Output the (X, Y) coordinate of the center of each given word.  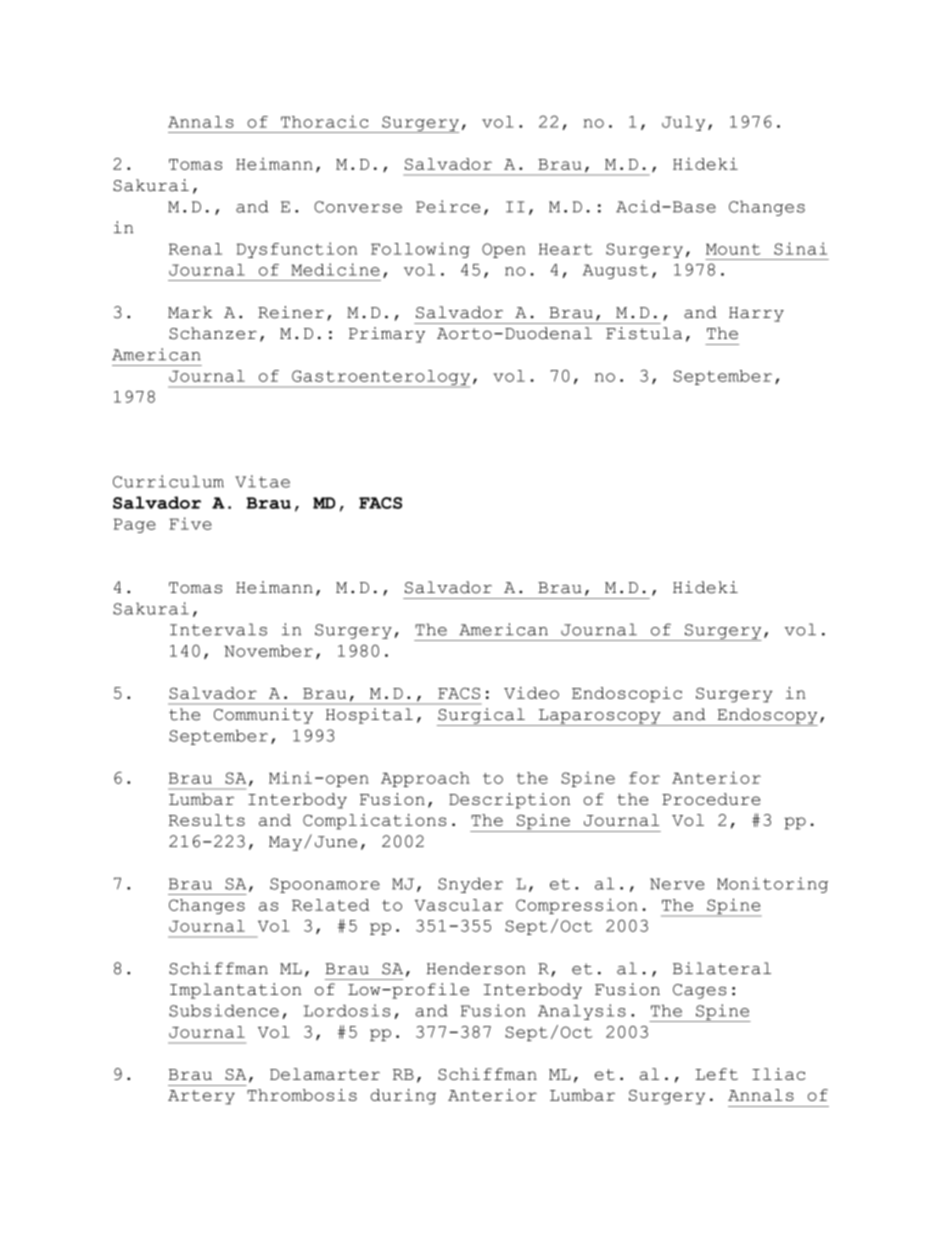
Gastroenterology (380, 378)
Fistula (644, 333)
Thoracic (325, 121)
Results (207, 820)
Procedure (711, 799)
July (683, 123)
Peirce (448, 206)
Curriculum (168, 481)
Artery (201, 1097)
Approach (425, 779)
